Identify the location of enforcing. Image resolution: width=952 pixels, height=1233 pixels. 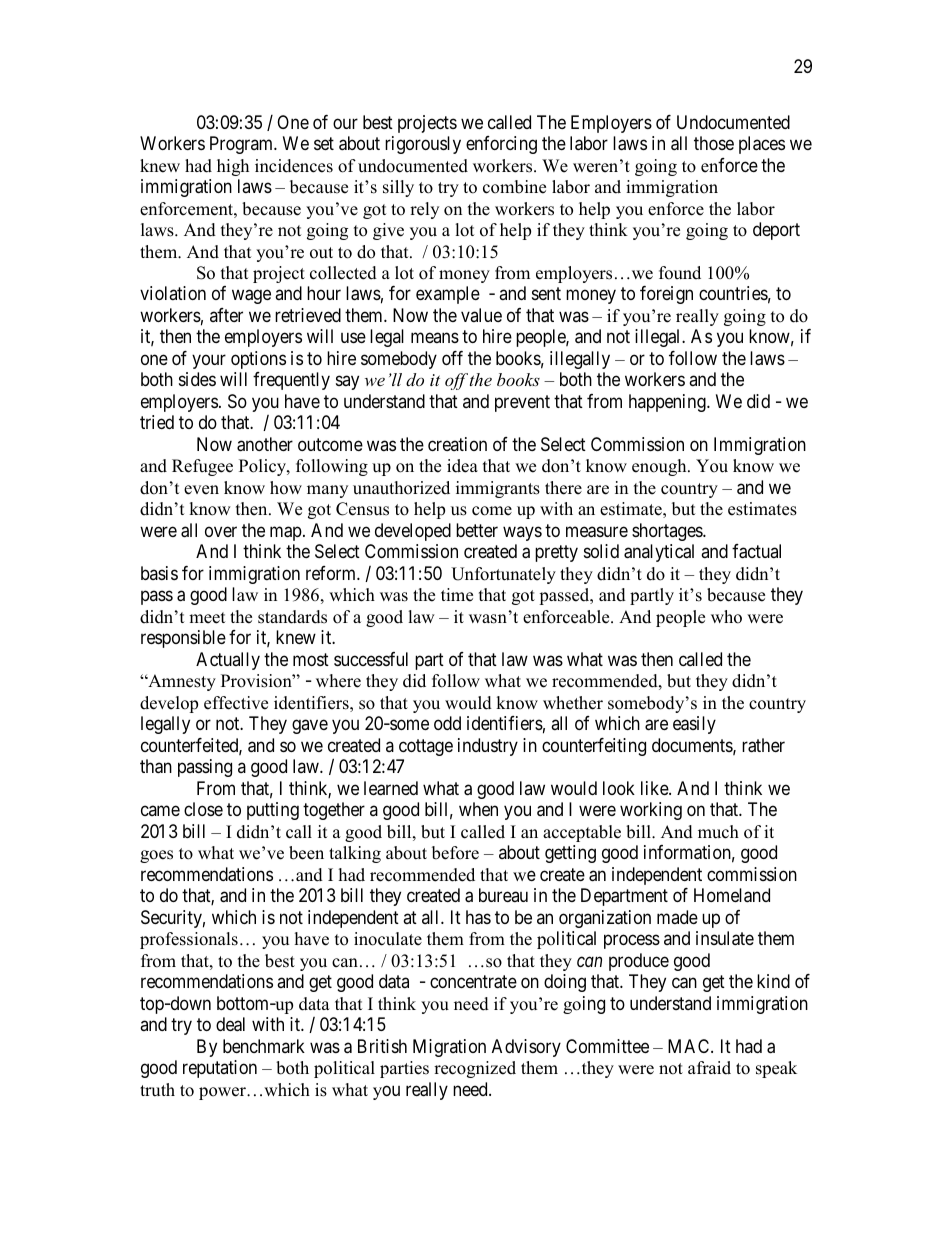
(501, 145).
